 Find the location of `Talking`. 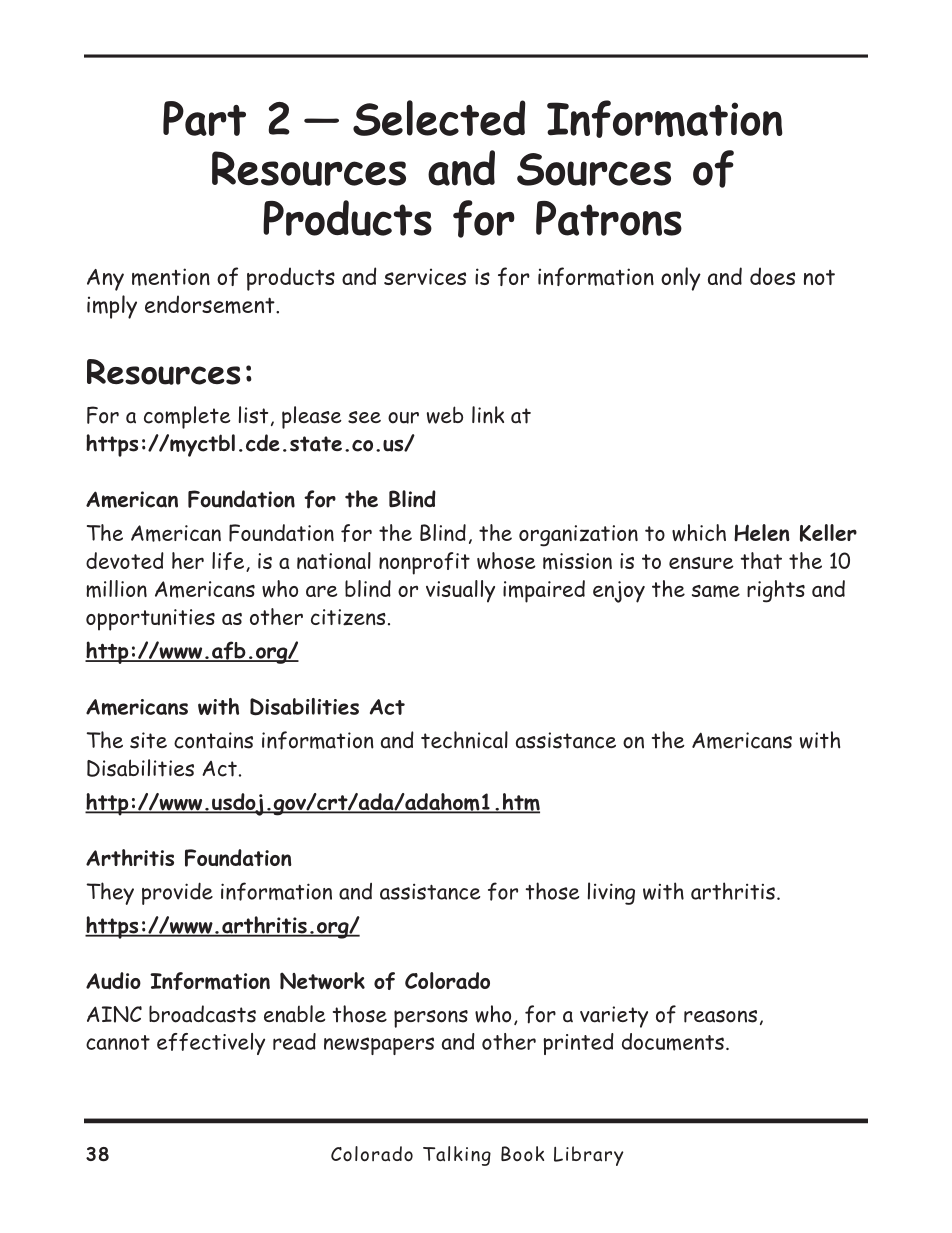

Talking is located at coordinates (457, 1156).
